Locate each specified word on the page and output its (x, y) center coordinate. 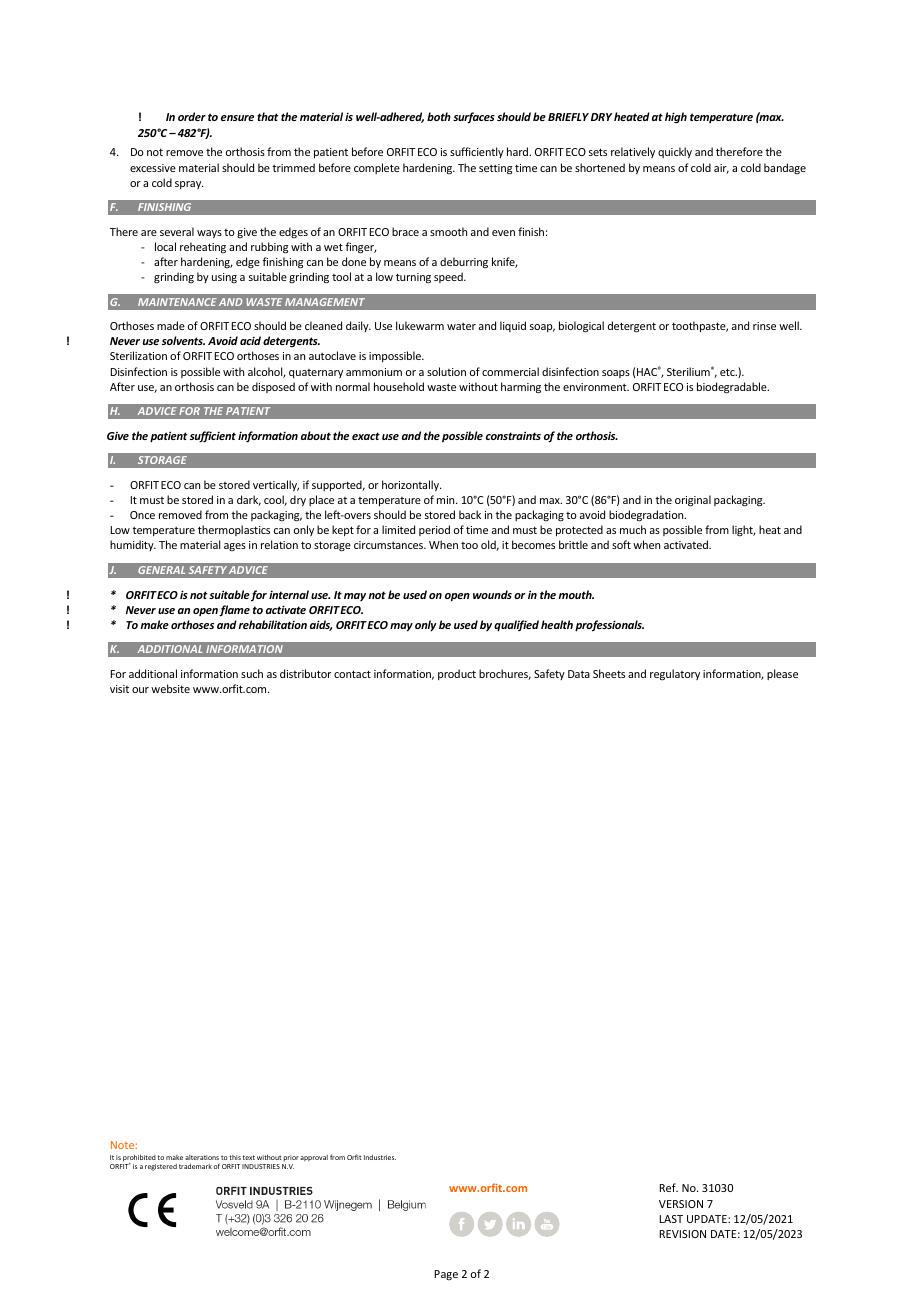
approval (314, 1158)
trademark (195, 1166)
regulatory (675, 675)
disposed (273, 387)
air (721, 169)
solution (446, 371)
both (439, 116)
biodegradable (733, 388)
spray (189, 185)
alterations (202, 1157)
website (170, 688)
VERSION (681, 1204)
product (457, 674)
